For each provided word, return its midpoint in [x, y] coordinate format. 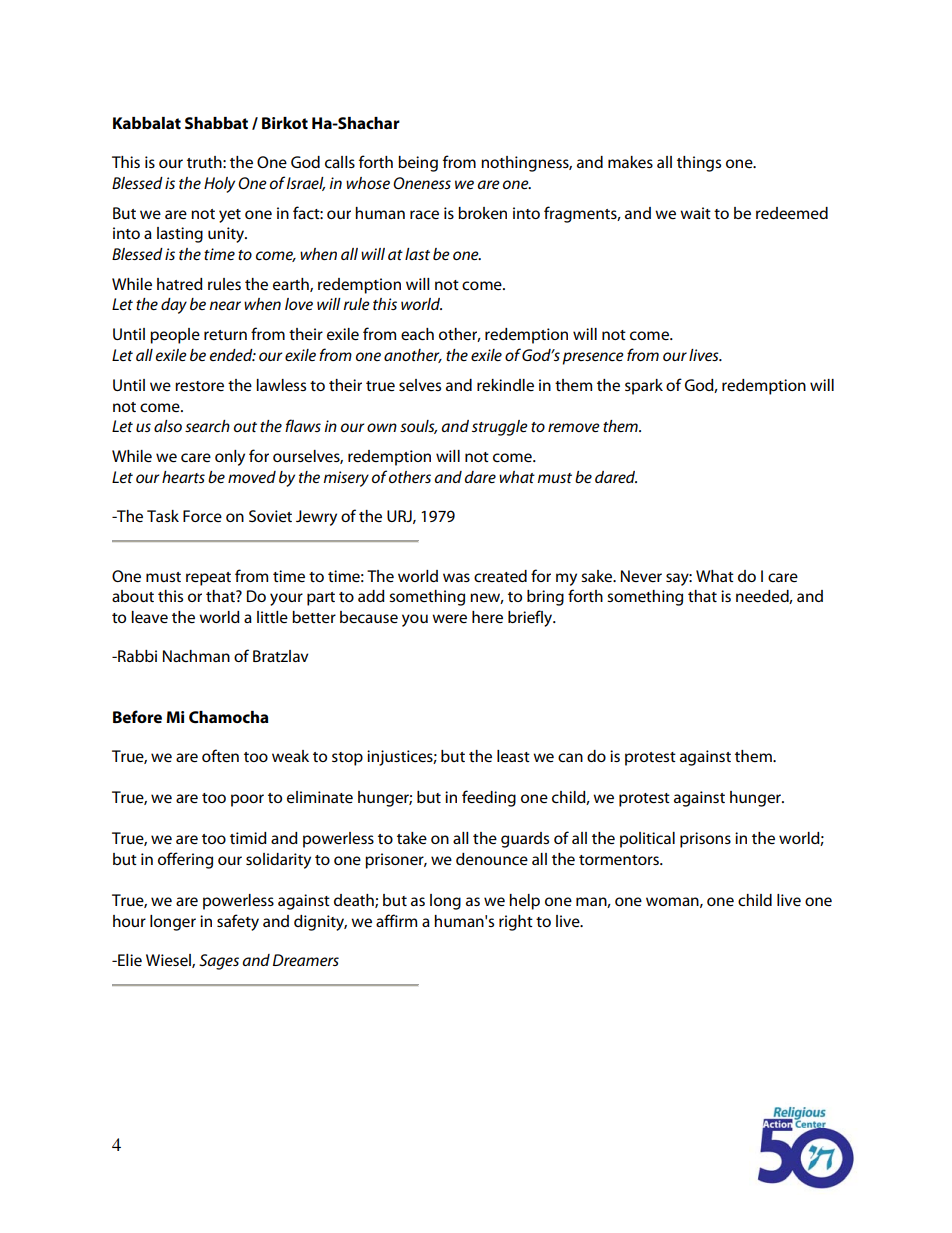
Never [641, 576]
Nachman [196, 656]
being [418, 164]
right [516, 923]
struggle [500, 428]
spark [644, 387]
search [207, 426]
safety [238, 922]
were [449, 618]
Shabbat [216, 123]
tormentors [620, 860]
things [699, 164]
